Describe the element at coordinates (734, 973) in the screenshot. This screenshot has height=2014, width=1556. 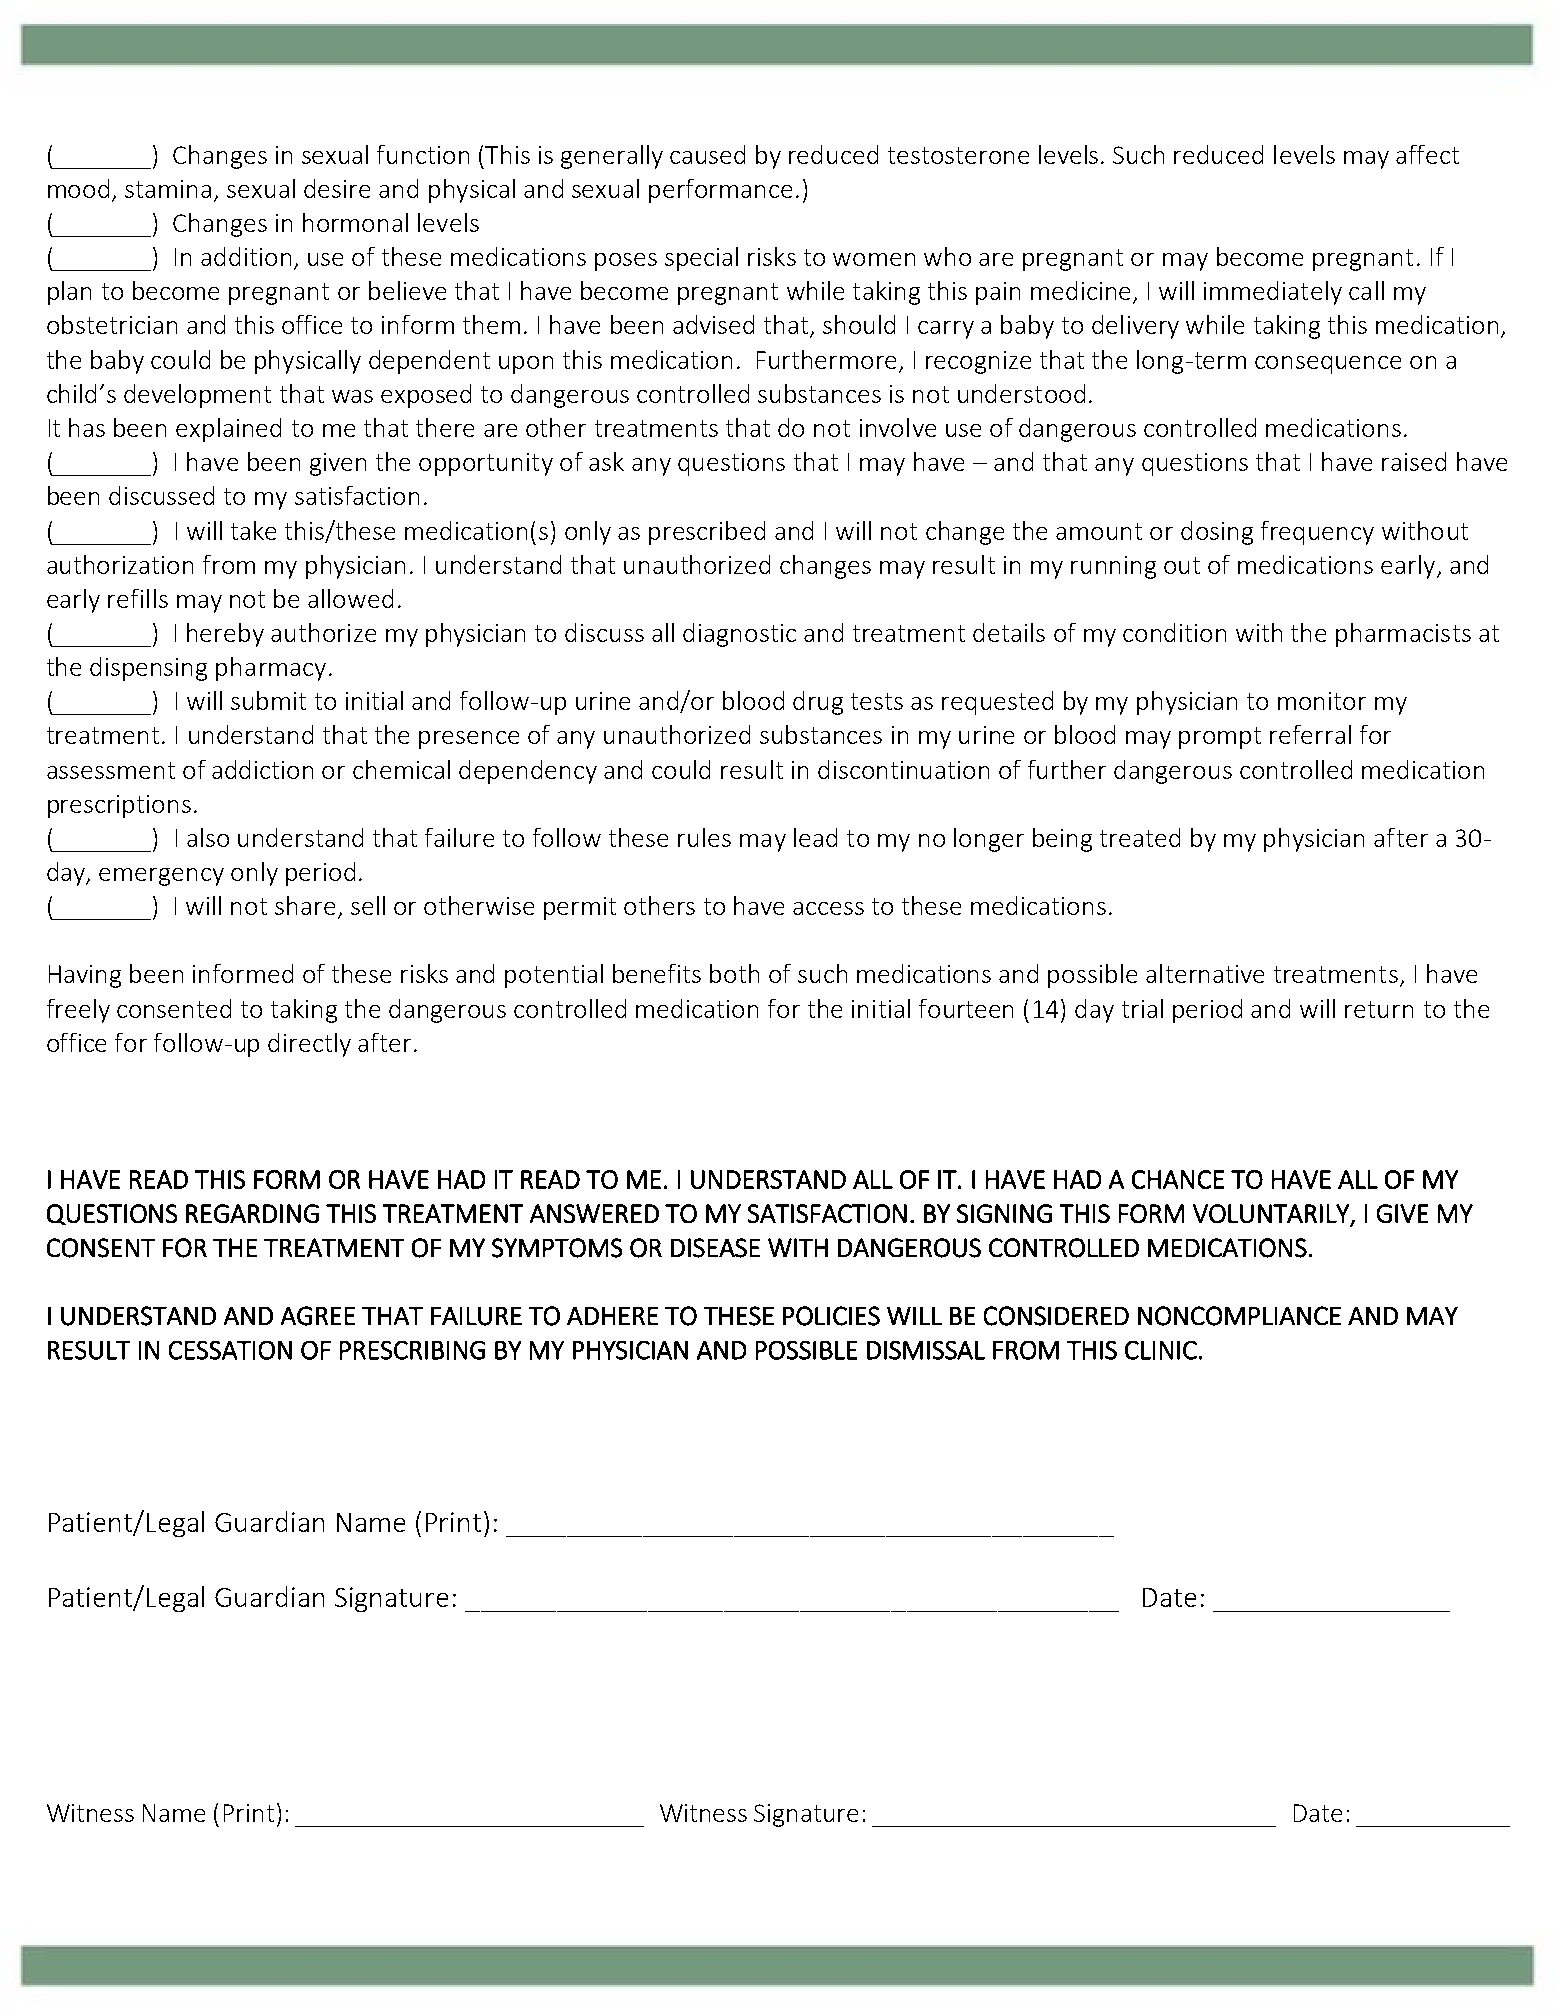
I see `both` at that location.
